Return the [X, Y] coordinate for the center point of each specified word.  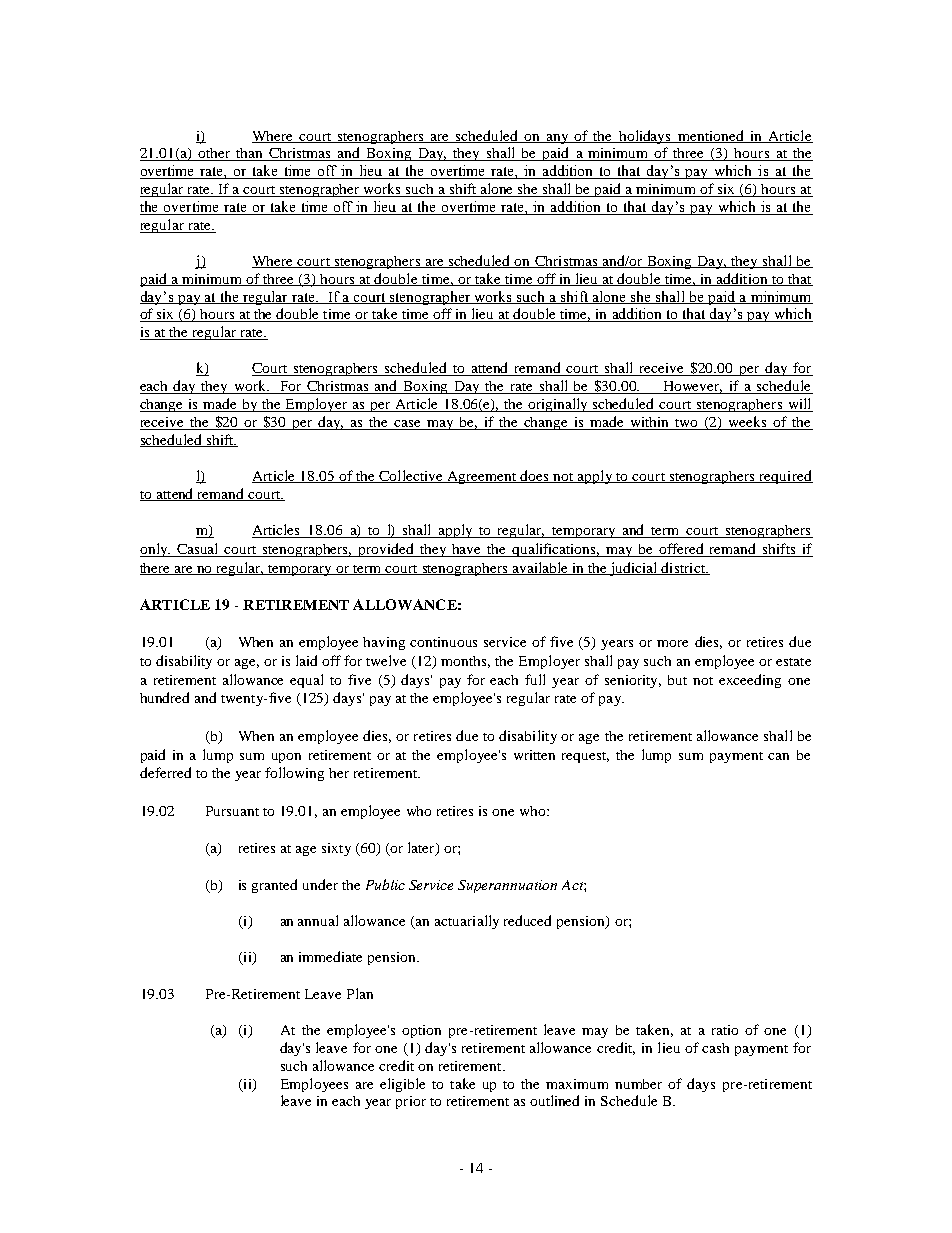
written [534, 755]
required [785, 477]
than [249, 154]
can [778, 756]
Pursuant [232, 811]
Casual [198, 550]
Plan [360, 993]
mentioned [711, 136]
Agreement [482, 477]
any [557, 139]
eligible [402, 1085]
